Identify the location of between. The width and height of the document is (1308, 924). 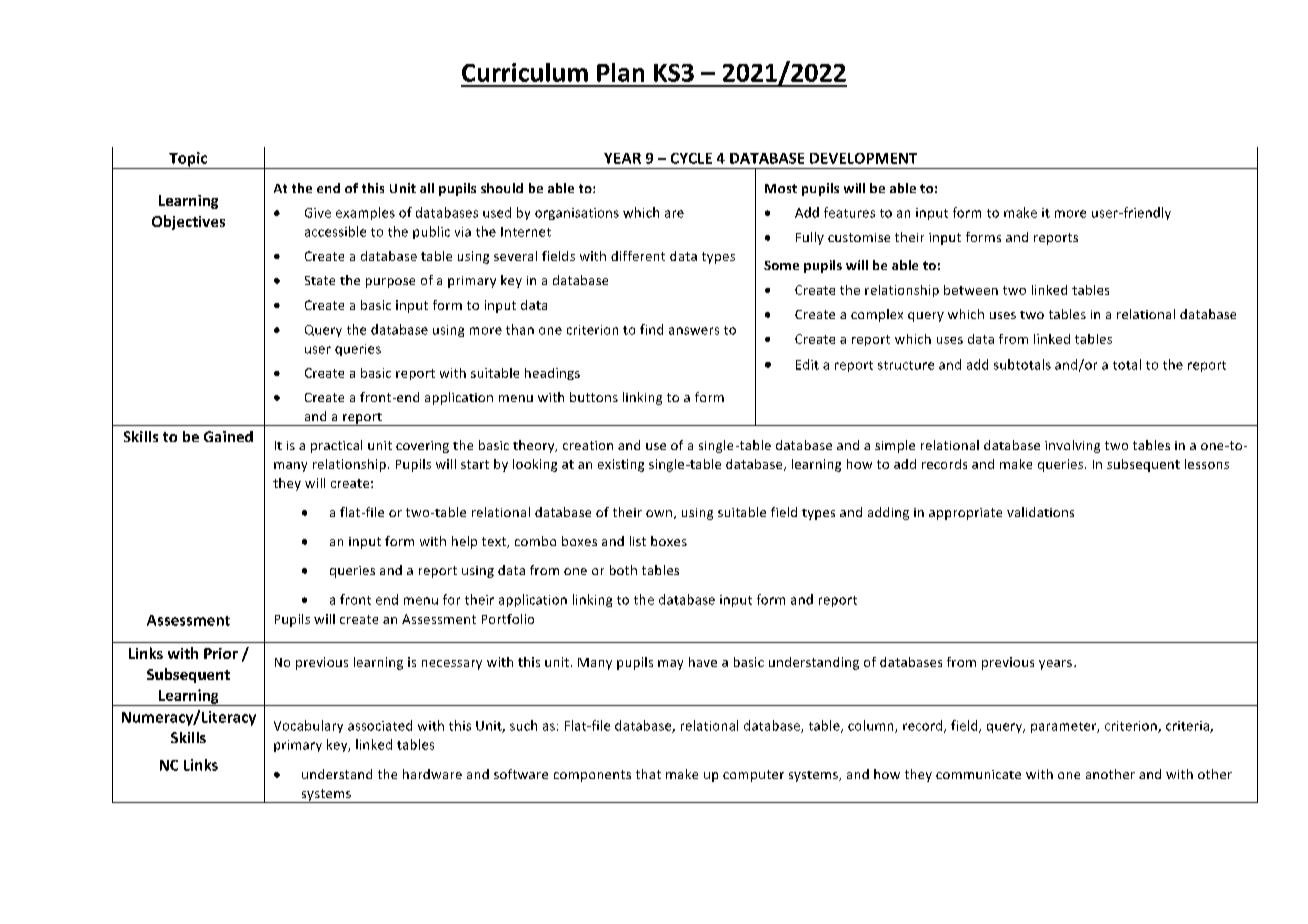
(971, 290).
